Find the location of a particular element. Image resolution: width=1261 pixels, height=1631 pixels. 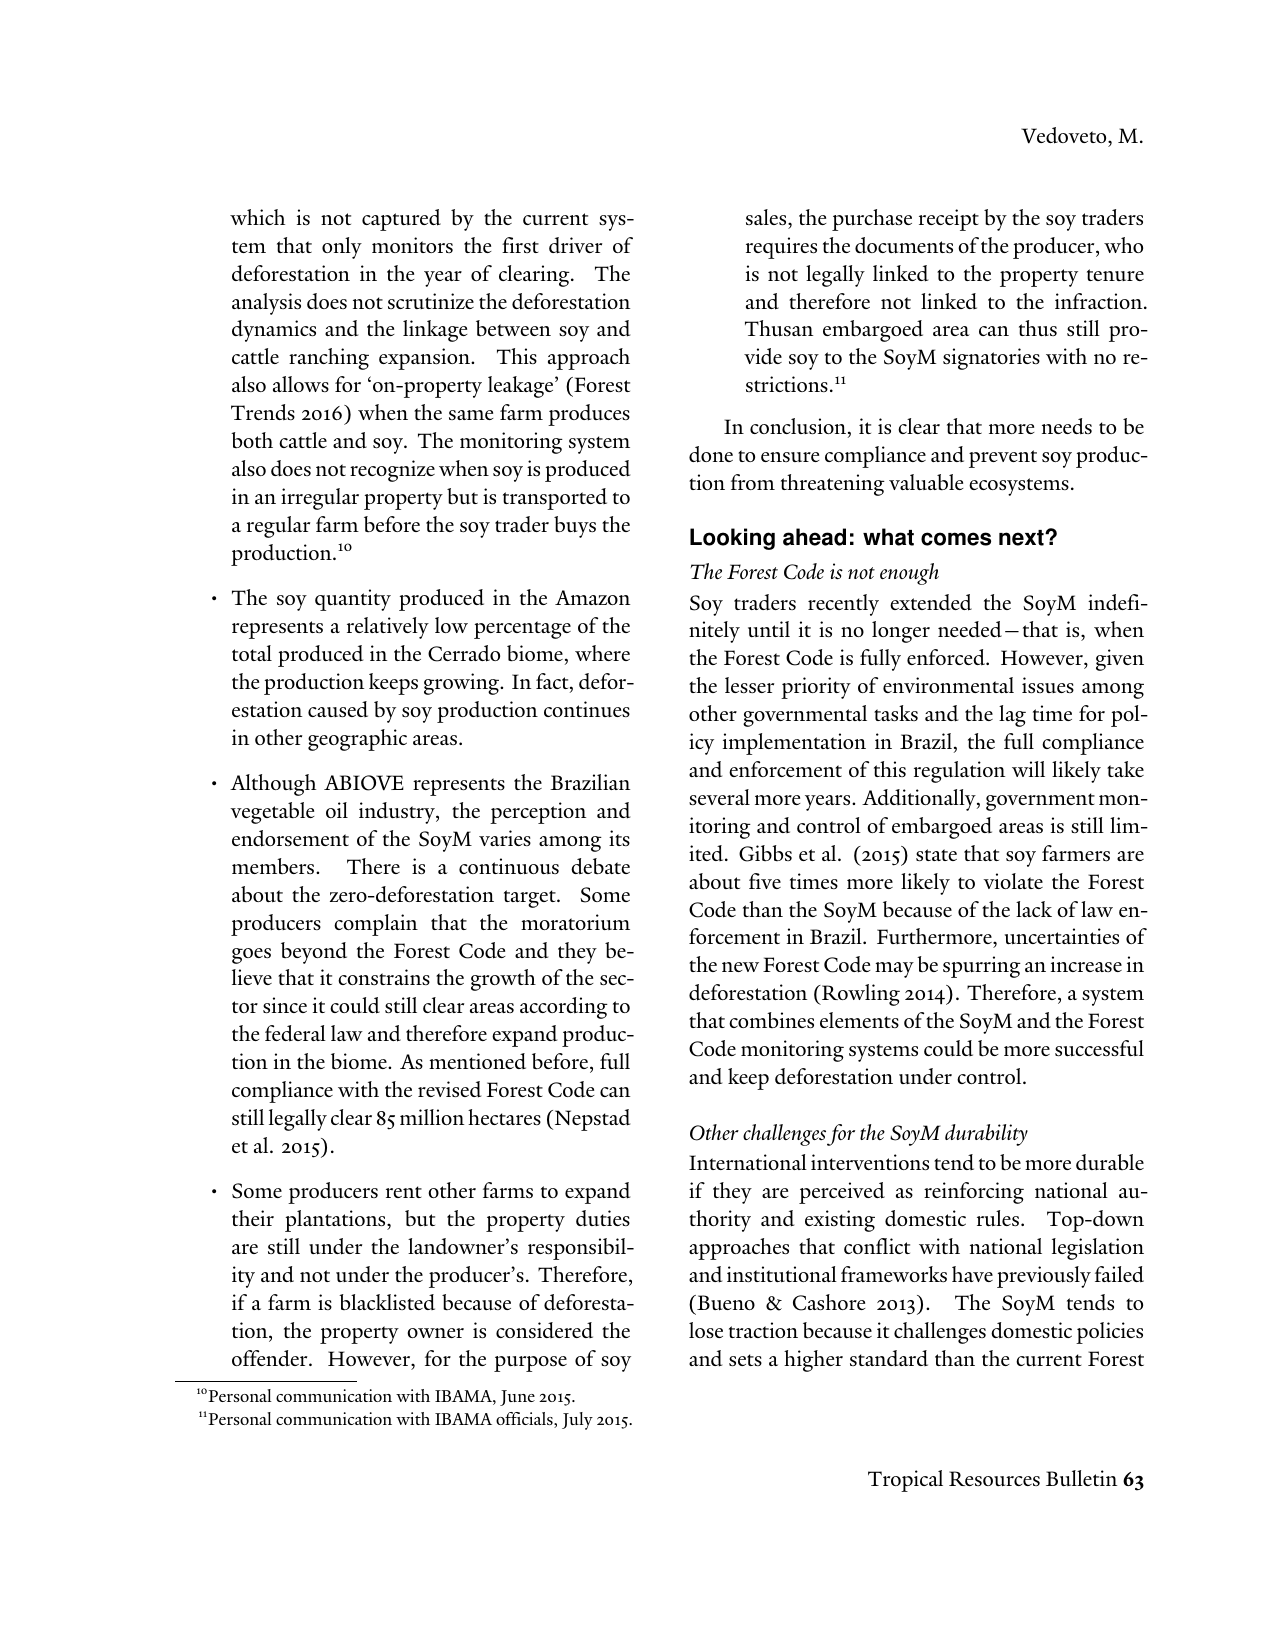

only is located at coordinates (342, 248).
